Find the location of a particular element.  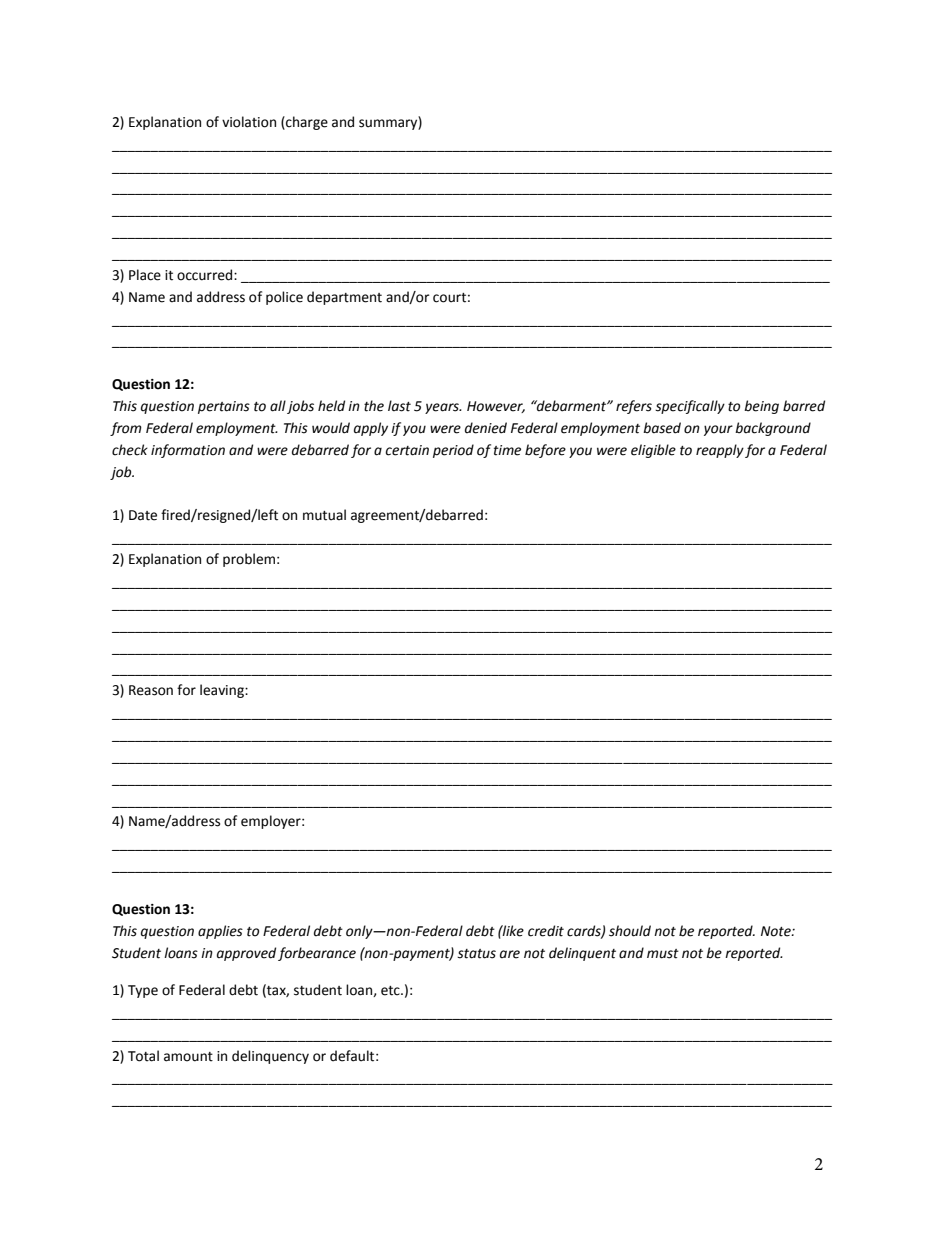

period is located at coordinates (453, 451).
